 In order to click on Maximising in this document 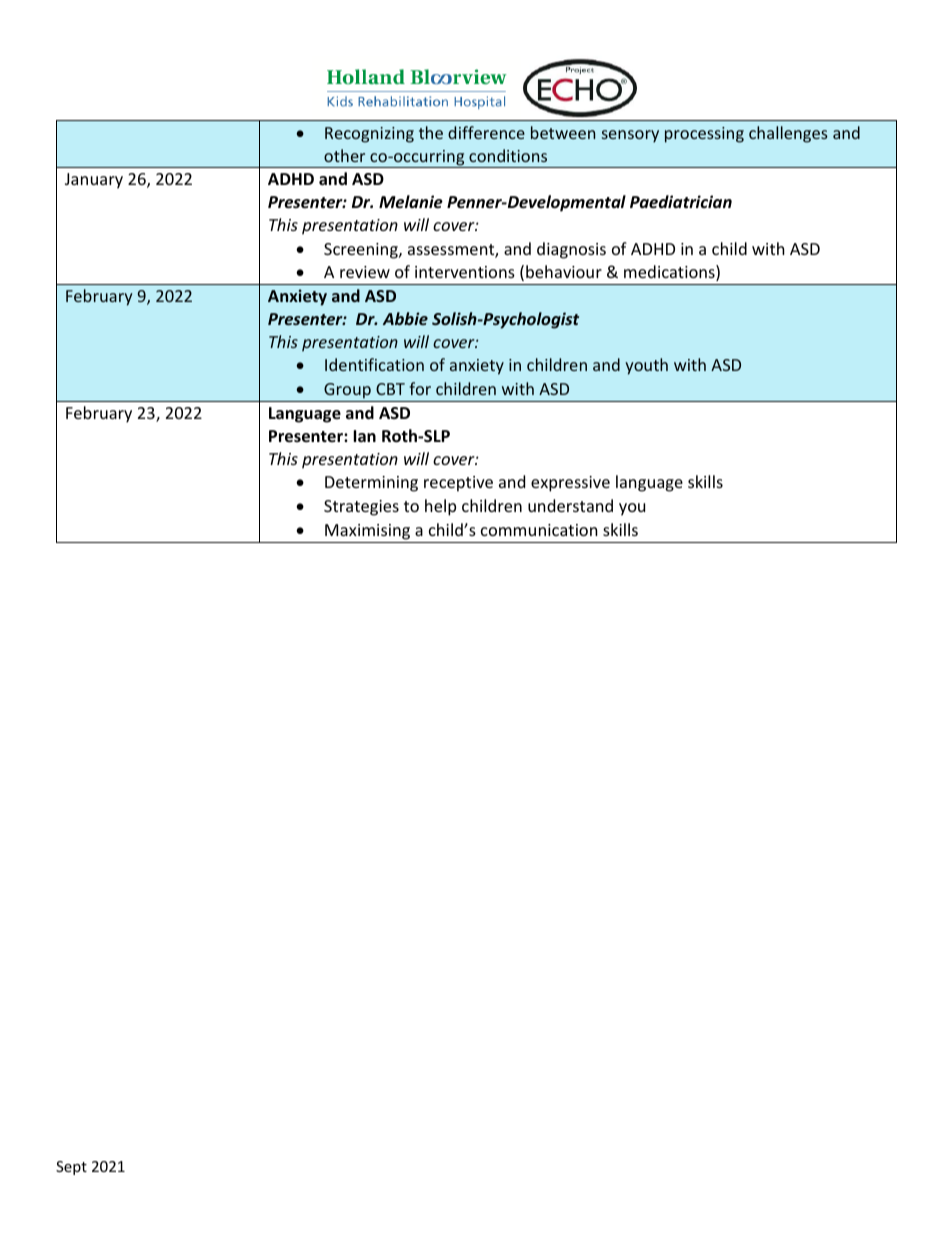, I will do `click(367, 532)`.
